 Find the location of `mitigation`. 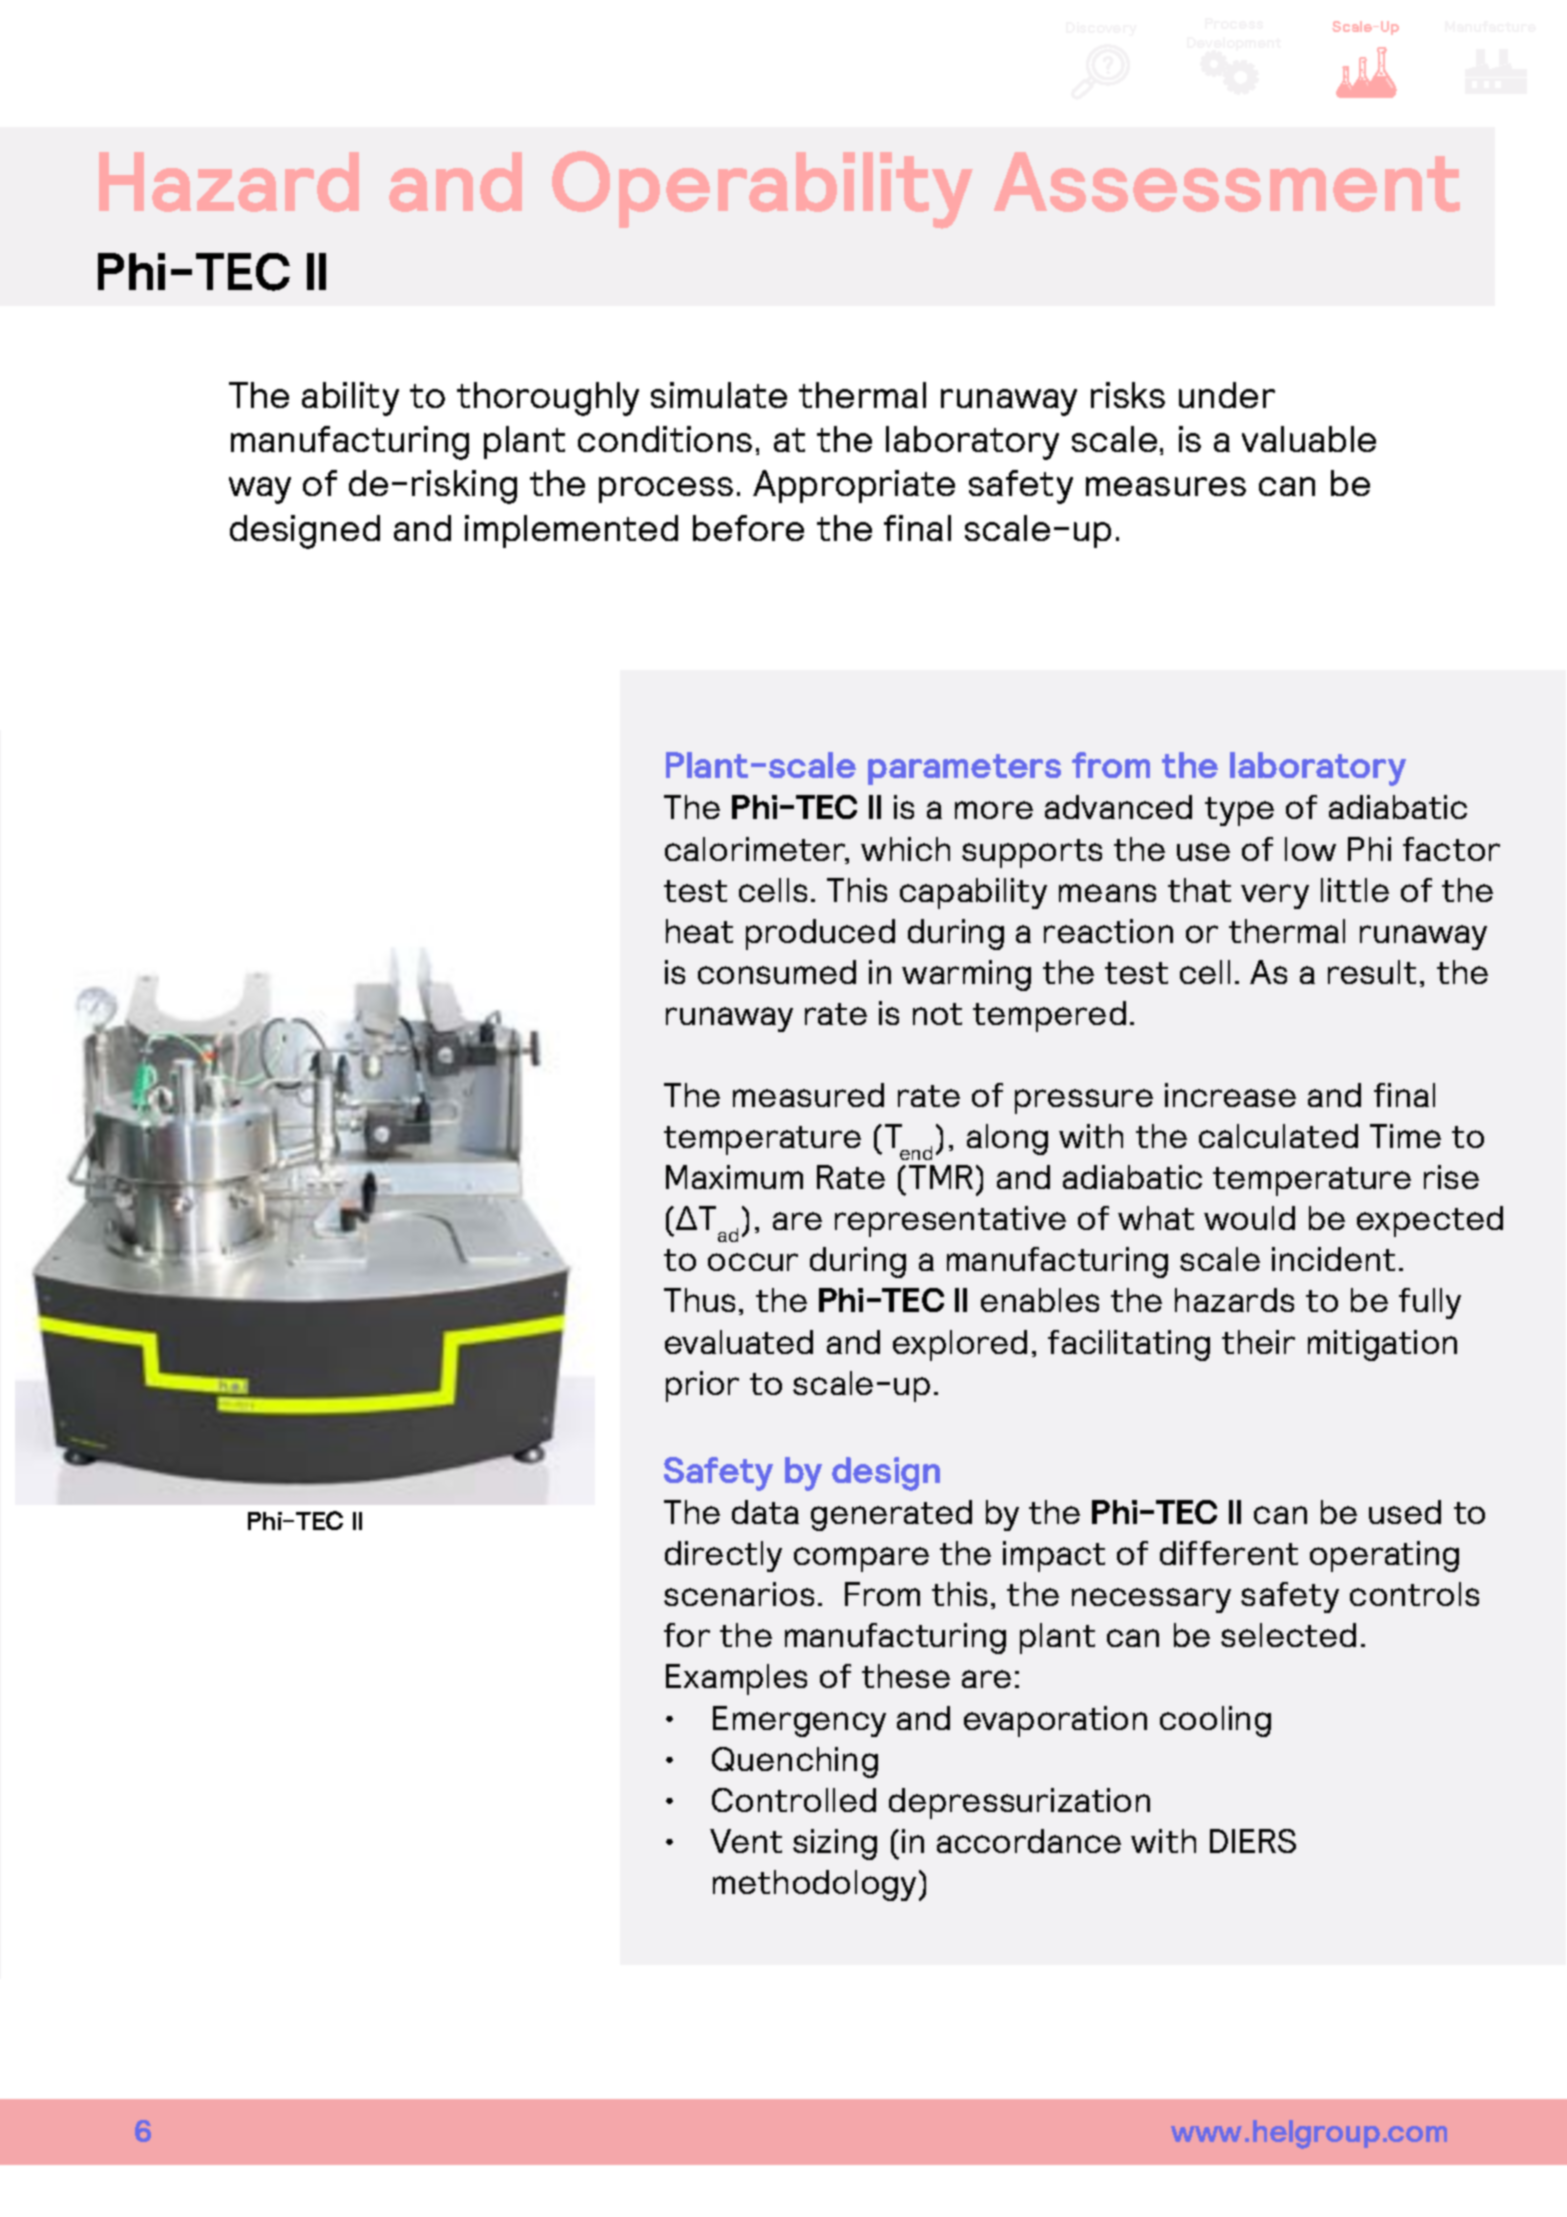

mitigation is located at coordinates (1382, 1345).
